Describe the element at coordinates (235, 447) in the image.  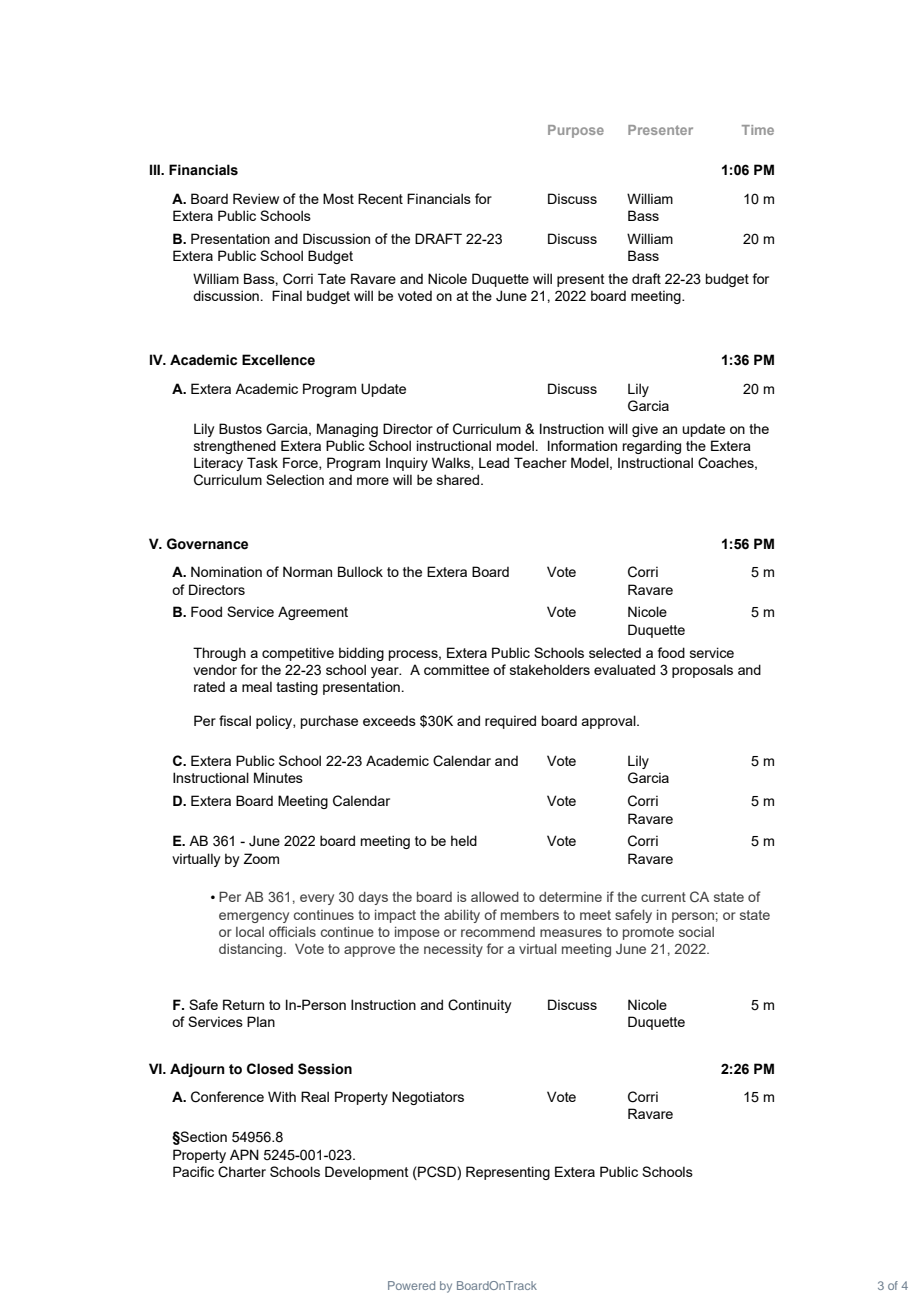
I see `strengthened` at that location.
